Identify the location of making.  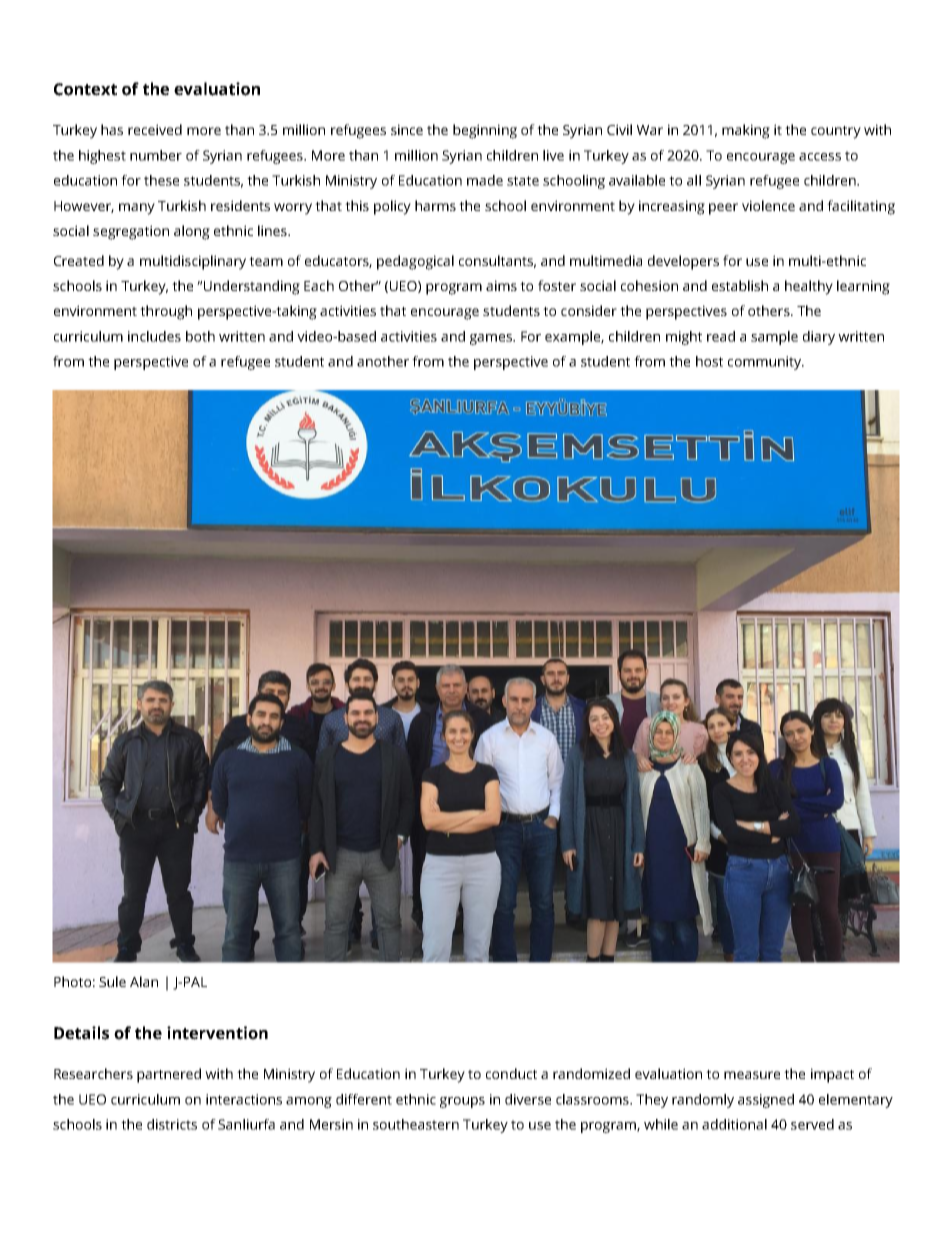
(746, 131).
